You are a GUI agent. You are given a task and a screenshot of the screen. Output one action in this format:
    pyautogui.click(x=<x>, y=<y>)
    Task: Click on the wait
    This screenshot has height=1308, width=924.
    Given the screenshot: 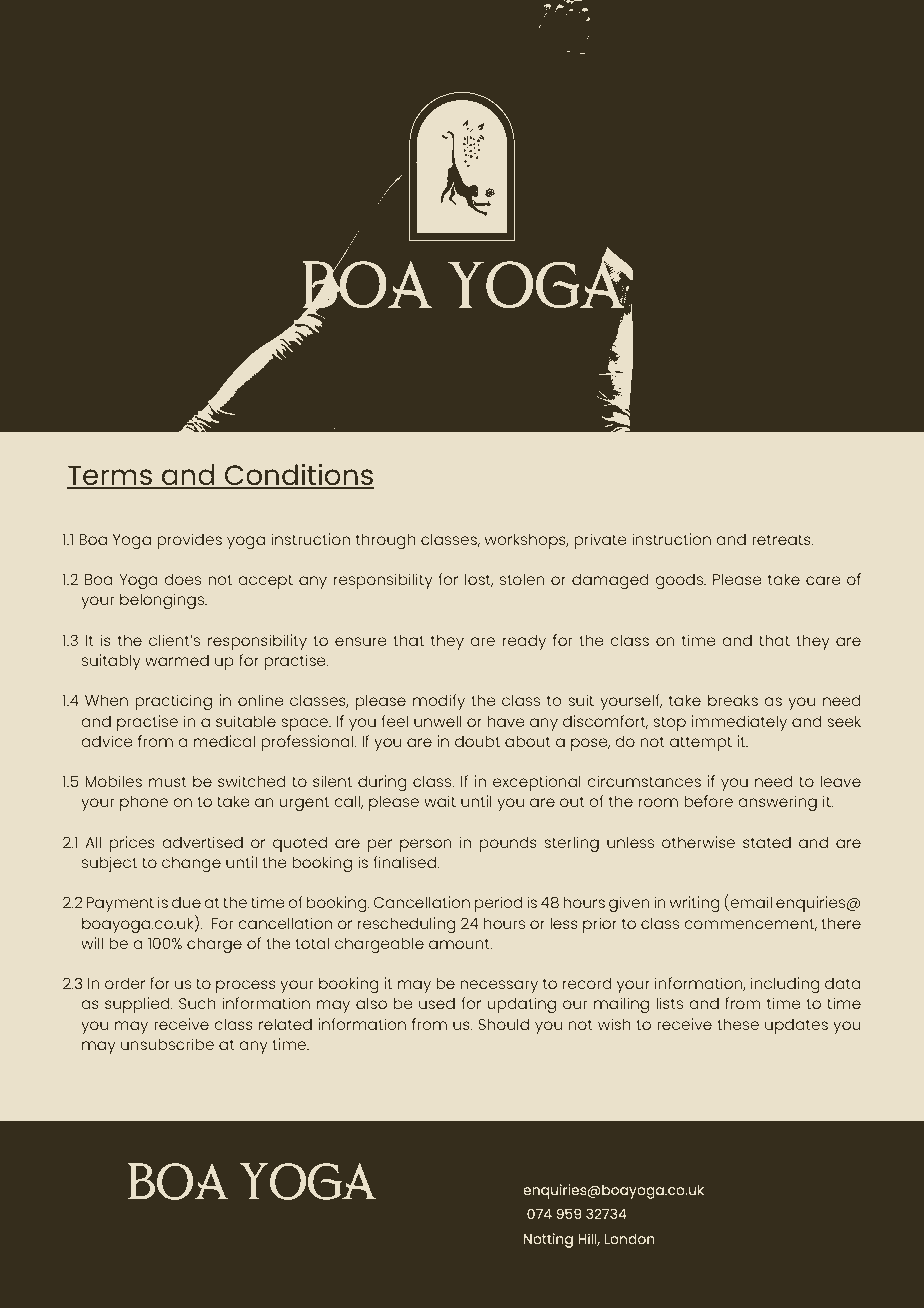 What is the action you would take?
    pyautogui.click(x=440, y=801)
